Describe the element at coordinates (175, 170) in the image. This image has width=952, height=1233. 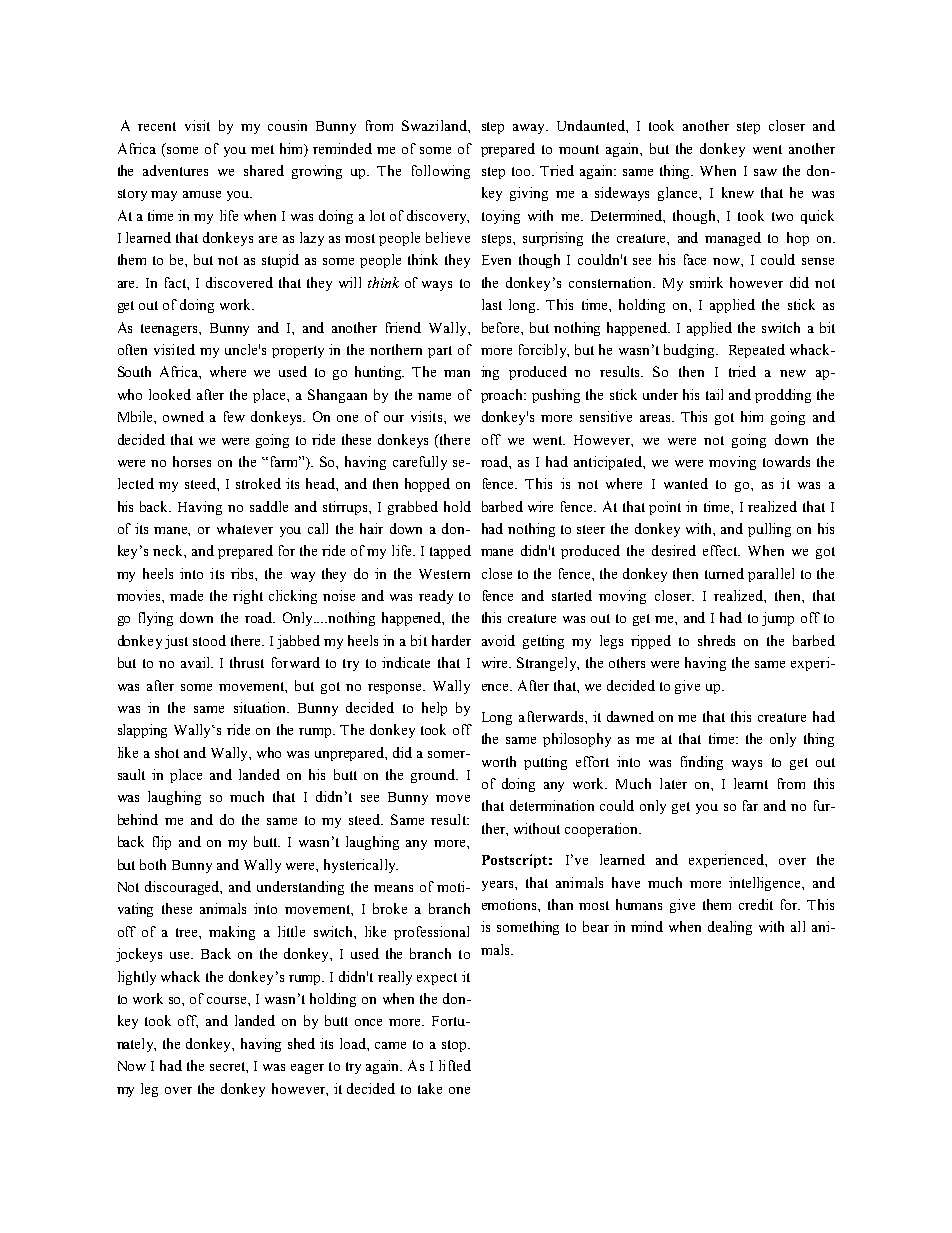
I see `adventures` at that location.
